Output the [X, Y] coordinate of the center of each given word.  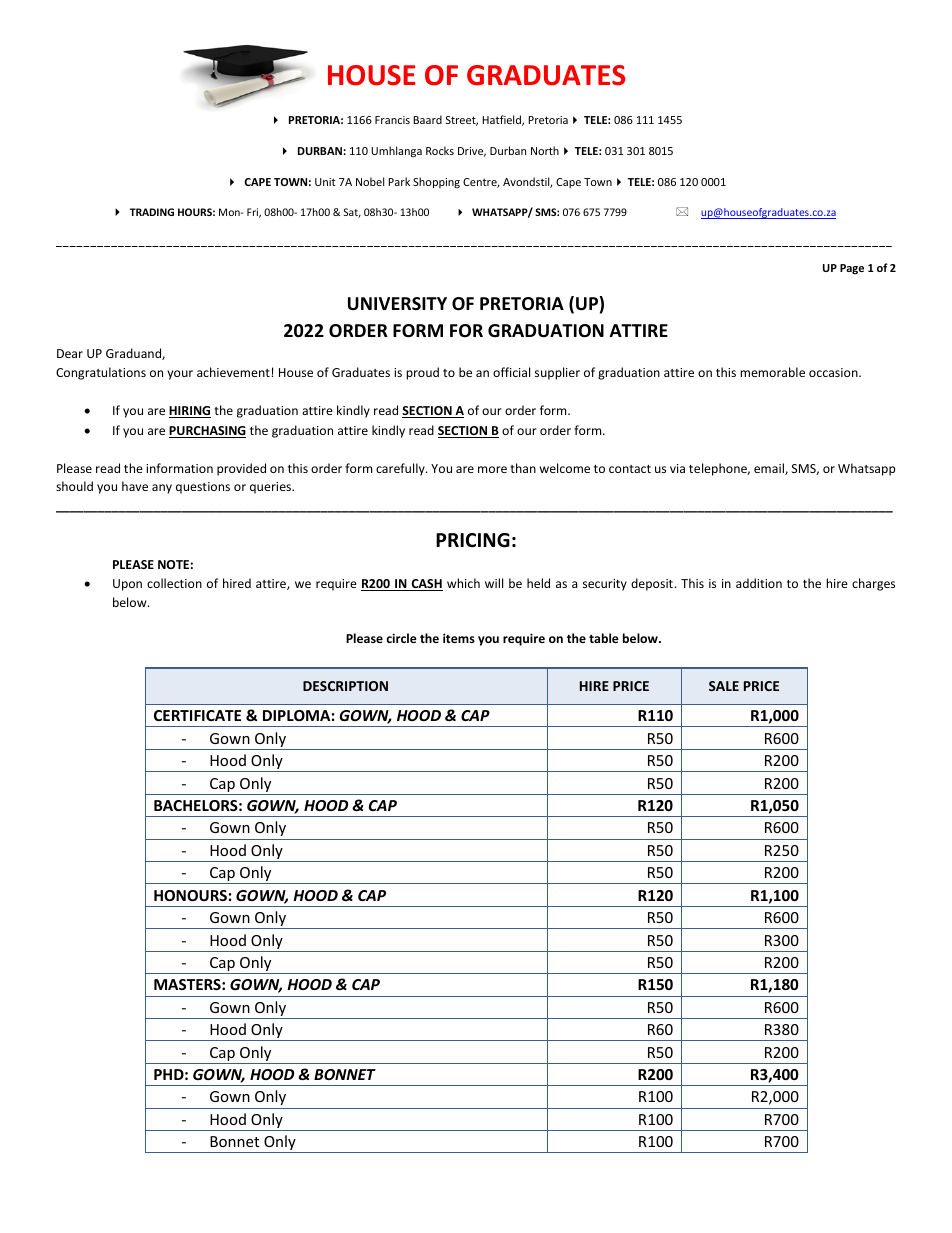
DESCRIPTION [345, 686]
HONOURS [190, 895]
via [677, 468]
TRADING [152, 212]
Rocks [440, 150]
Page [852, 269]
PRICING [473, 540]
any [162, 489]
